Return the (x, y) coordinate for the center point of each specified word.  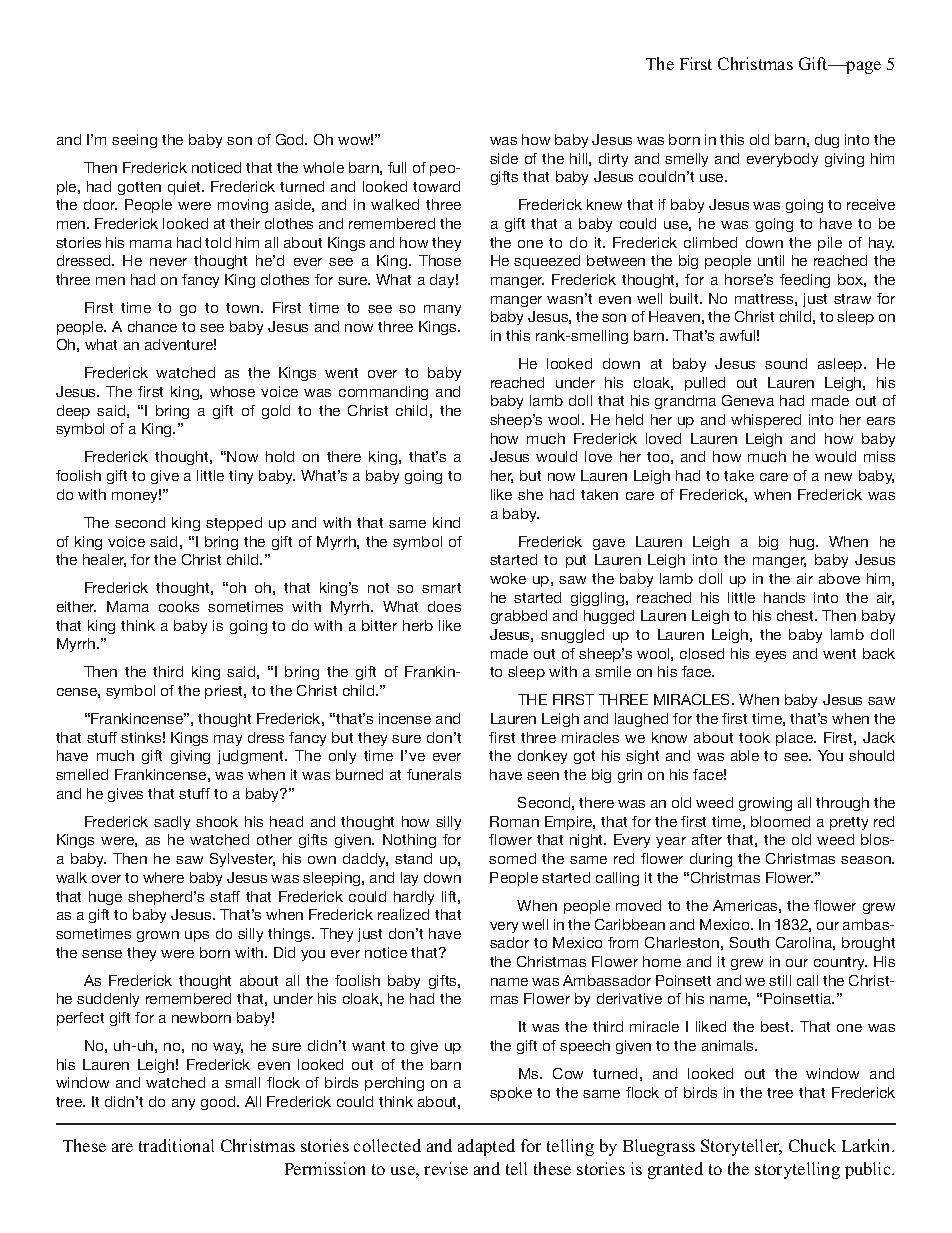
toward (436, 186)
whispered (766, 421)
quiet (186, 188)
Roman (514, 821)
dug (827, 141)
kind (446, 522)
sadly (172, 823)
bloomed (780, 821)
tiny (241, 477)
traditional (176, 1145)
